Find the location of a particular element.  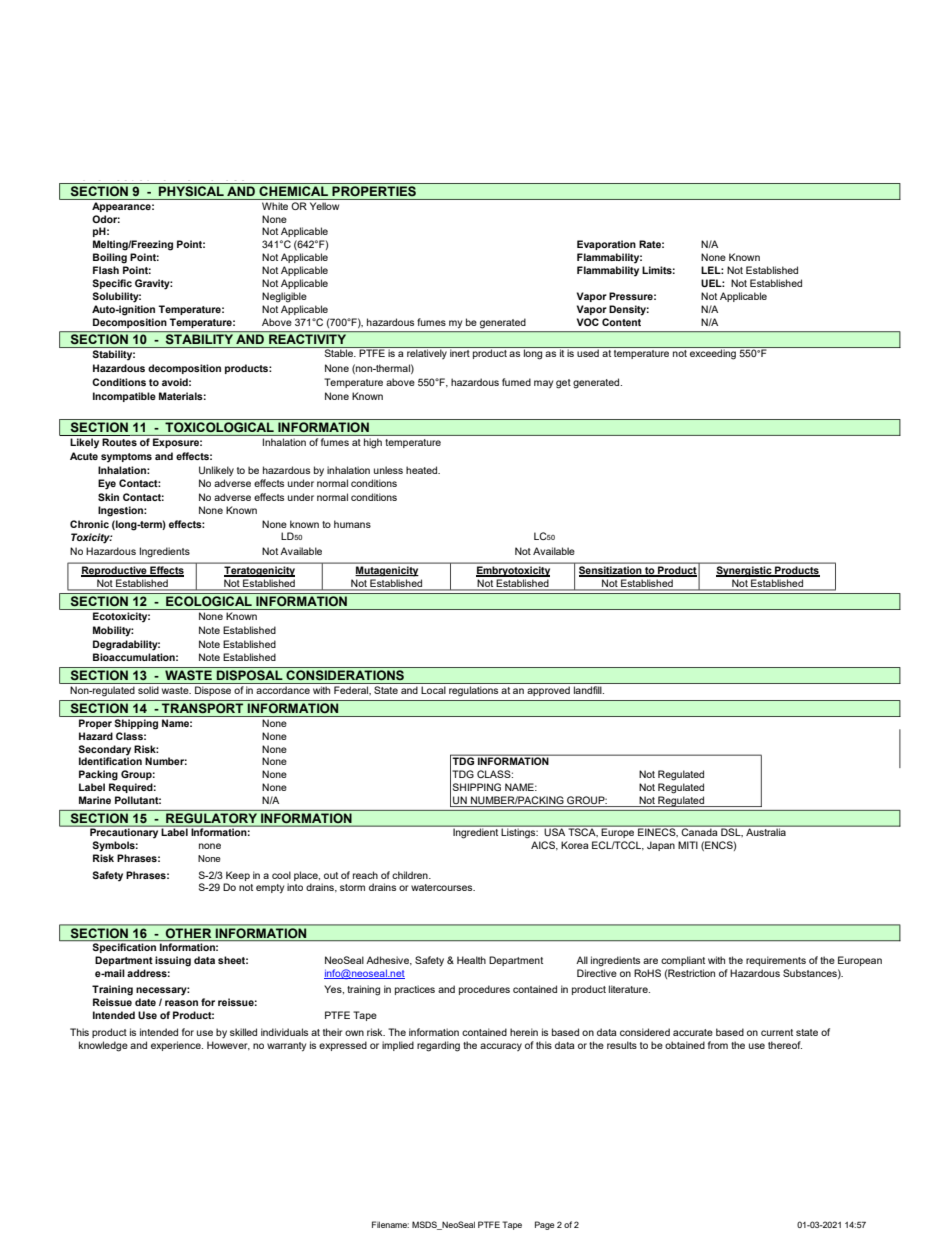

landfill is located at coordinates (589, 690).
